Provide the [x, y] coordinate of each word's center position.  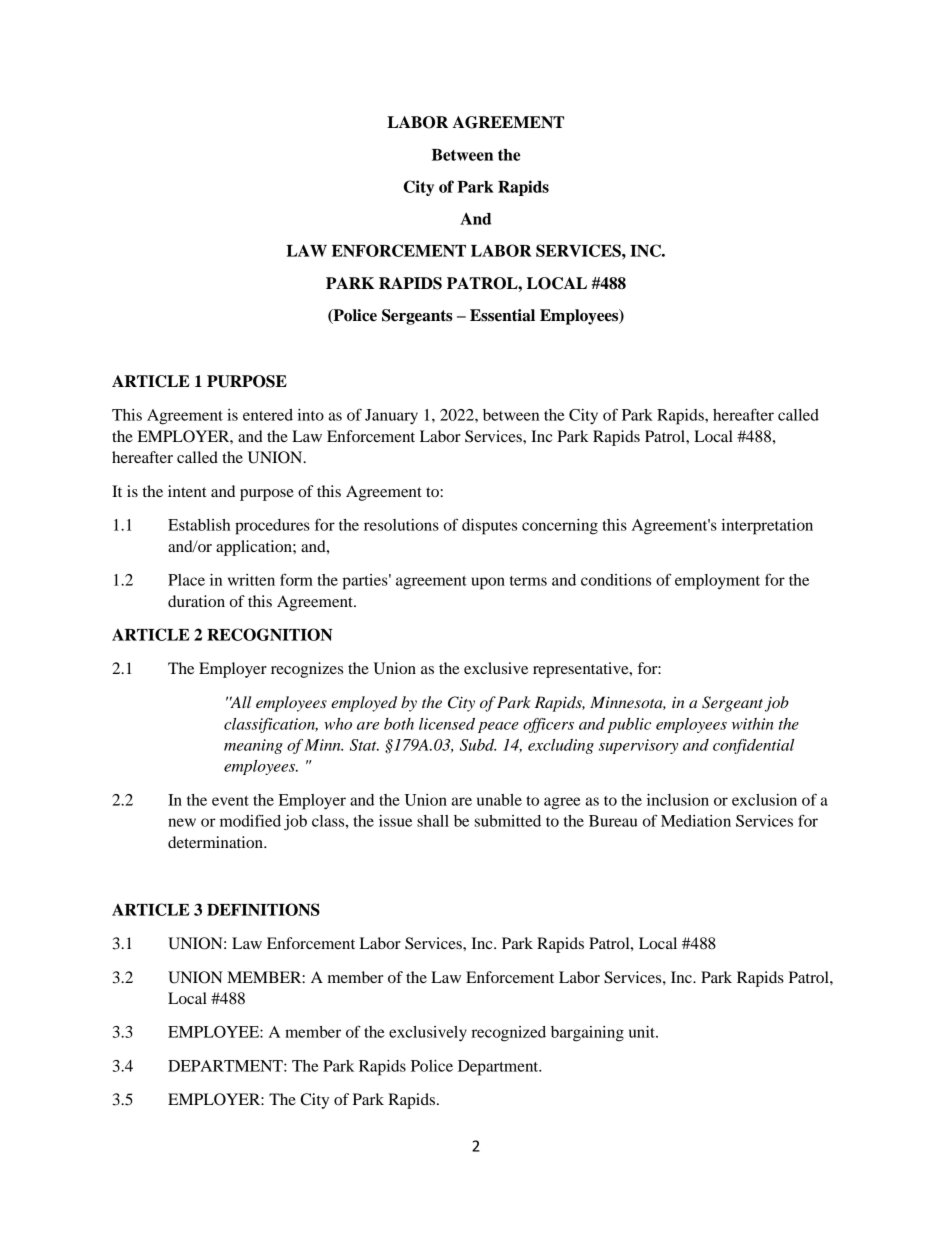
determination [216, 842]
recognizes [307, 670]
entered [268, 415]
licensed [447, 724]
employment [717, 582]
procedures [272, 527]
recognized [508, 1034]
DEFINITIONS [263, 909]
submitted [508, 821]
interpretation [767, 527]
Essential [502, 315]
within [752, 724]
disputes [489, 527]
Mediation [696, 821]
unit [643, 1032]
